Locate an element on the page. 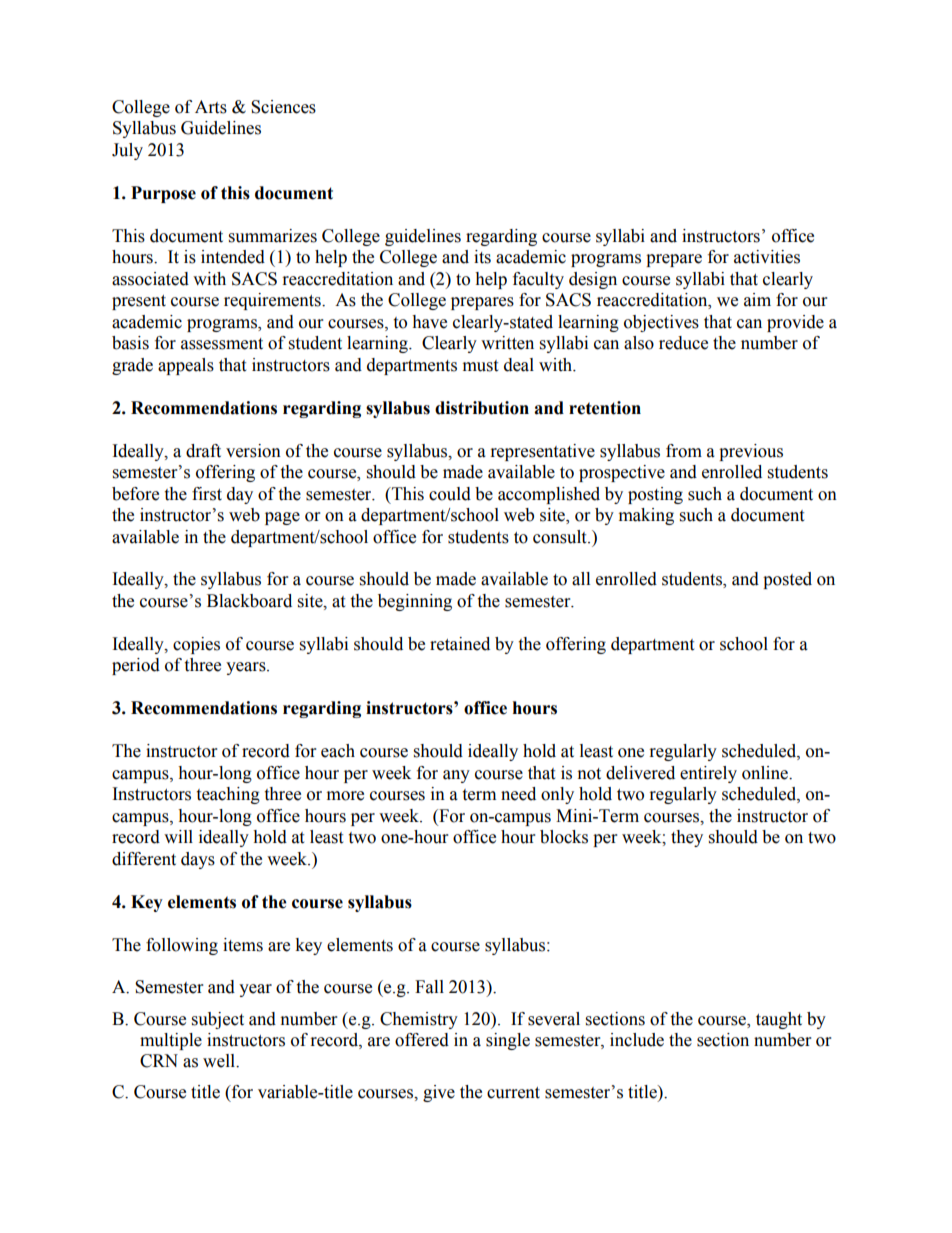 This image has width=952, height=1233. reduce is located at coordinates (683, 343).
